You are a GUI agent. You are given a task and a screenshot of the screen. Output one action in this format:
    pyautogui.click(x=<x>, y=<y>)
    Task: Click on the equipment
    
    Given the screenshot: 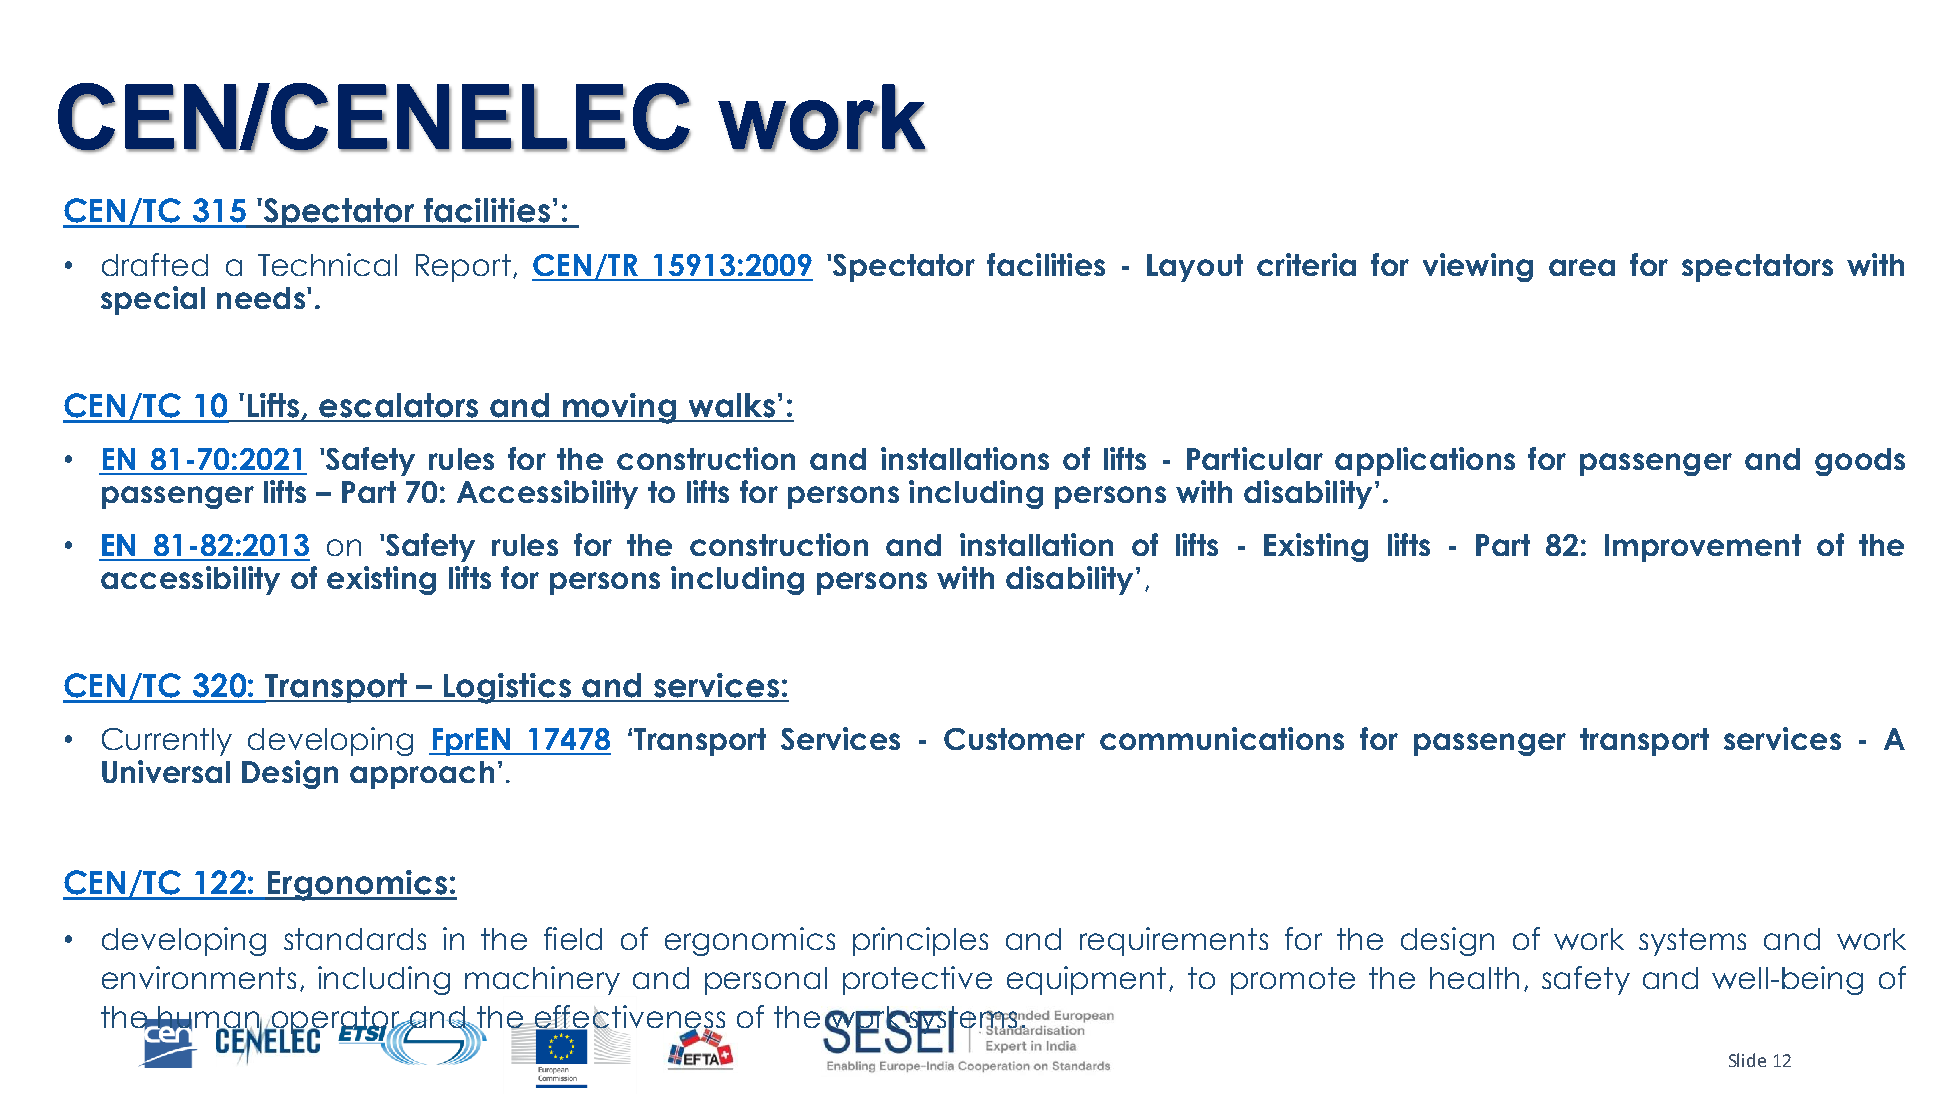 What is the action you would take?
    pyautogui.click(x=1086, y=980)
